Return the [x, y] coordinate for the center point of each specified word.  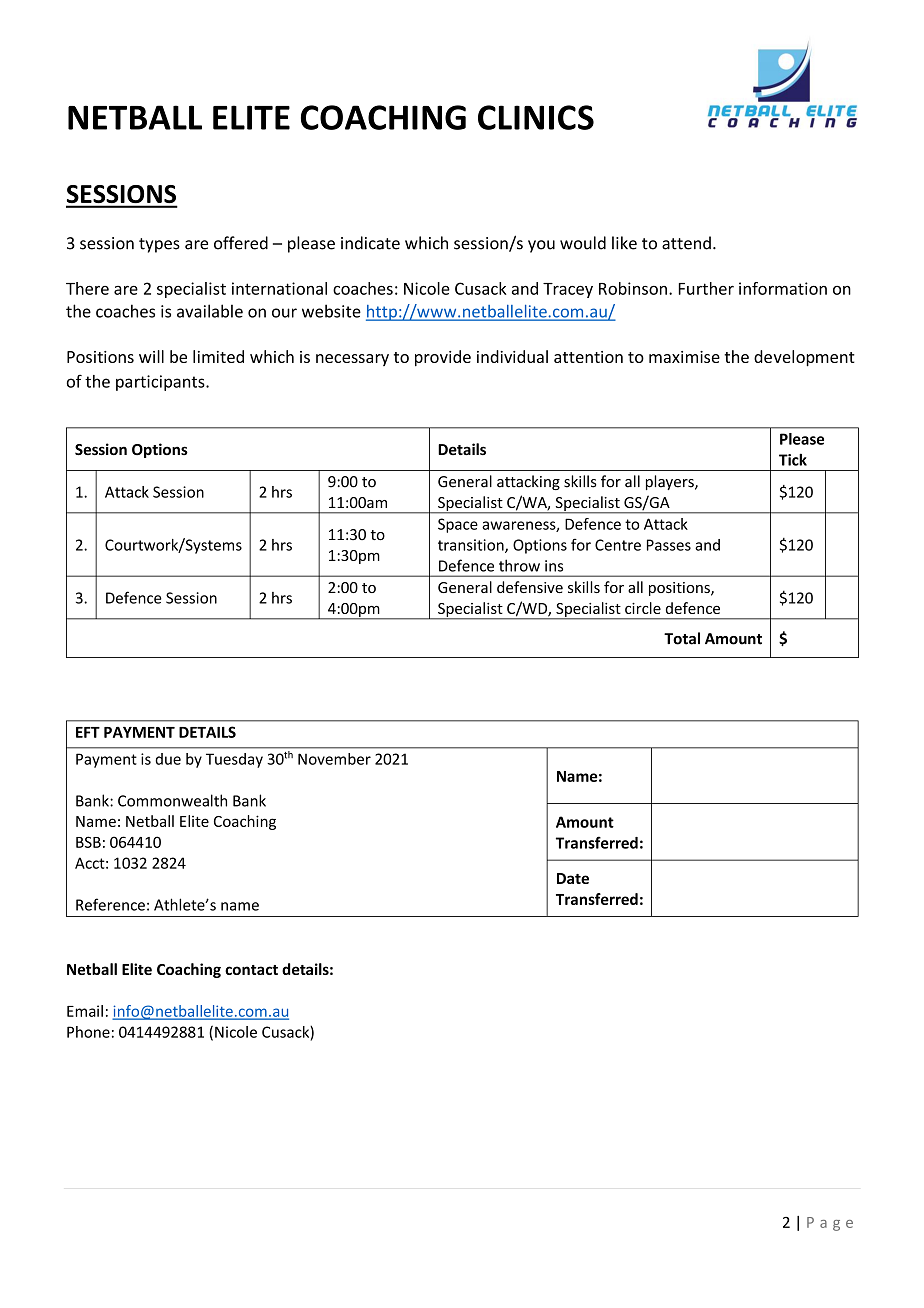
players [671, 482]
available [210, 311]
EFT [88, 732]
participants [161, 383]
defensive [530, 587]
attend [686, 243]
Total [682, 638]
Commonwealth [172, 800]
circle [643, 608]
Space [458, 525]
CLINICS [536, 117]
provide [443, 358]
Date [573, 878]
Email [85, 1011]
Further [706, 288]
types [159, 245]
